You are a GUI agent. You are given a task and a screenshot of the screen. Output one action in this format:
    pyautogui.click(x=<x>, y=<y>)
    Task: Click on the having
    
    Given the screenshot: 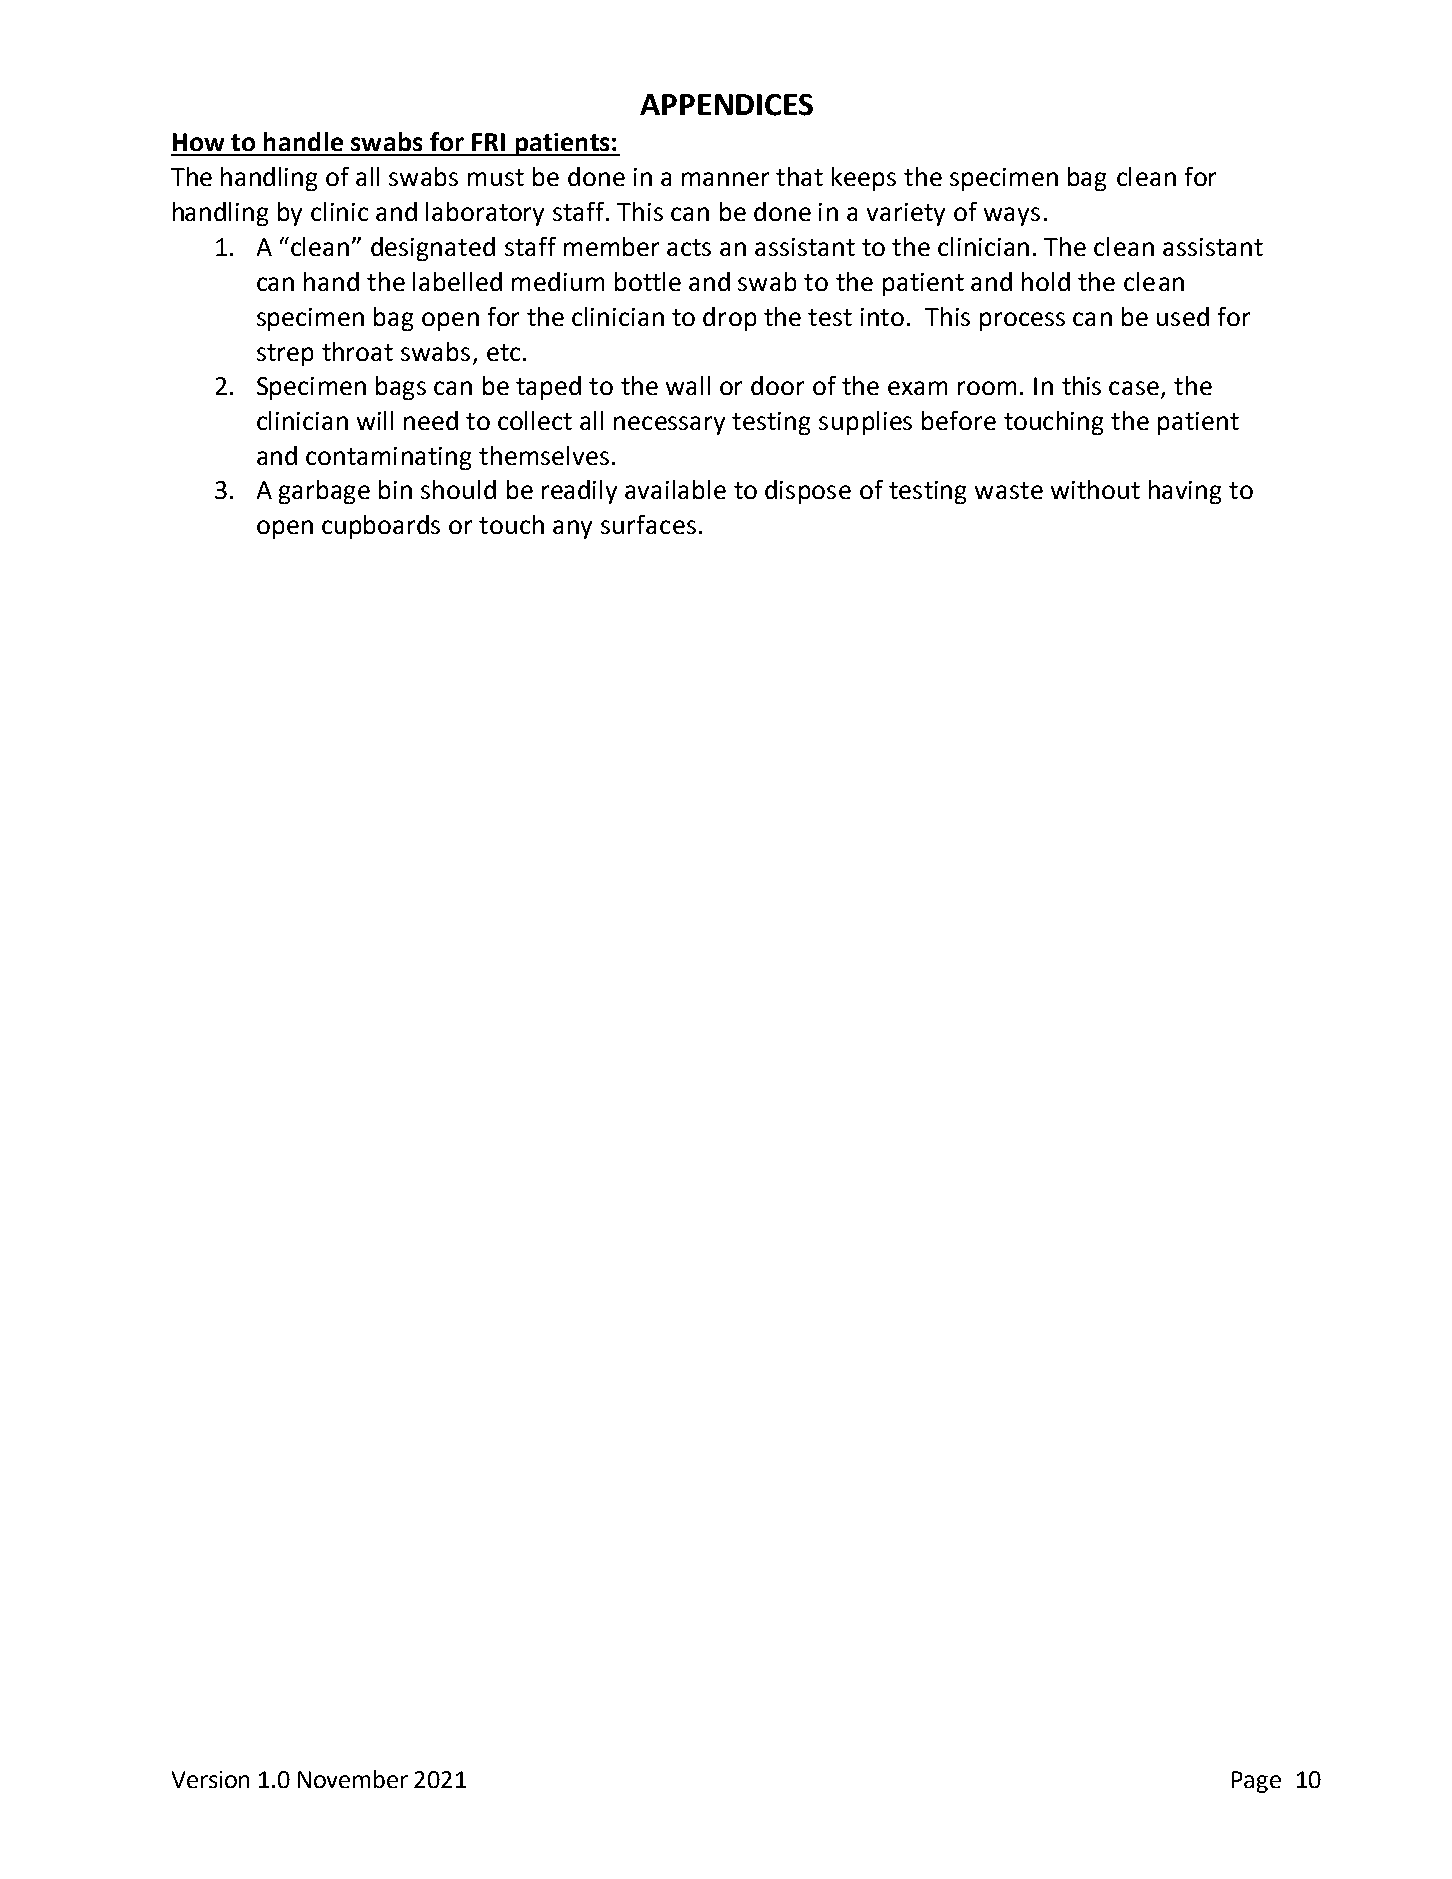 What is the action you would take?
    pyautogui.click(x=1185, y=492)
